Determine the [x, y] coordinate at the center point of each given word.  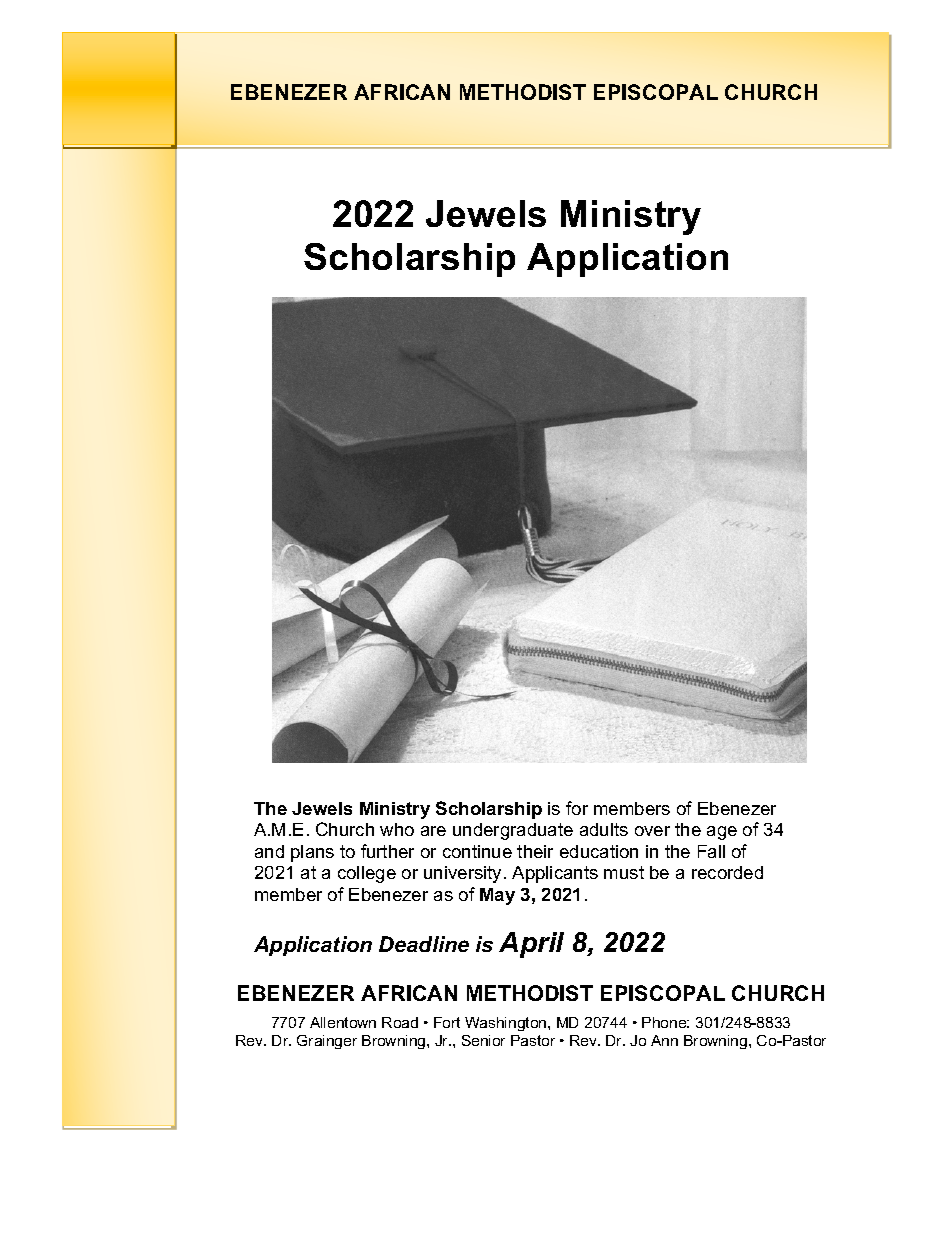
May [497, 896]
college [367, 874]
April [531, 945]
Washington [507, 1024]
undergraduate [513, 831]
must [624, 872]
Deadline [424, 944]
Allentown [343, 1022]
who [397, 829]
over [652, 831]
